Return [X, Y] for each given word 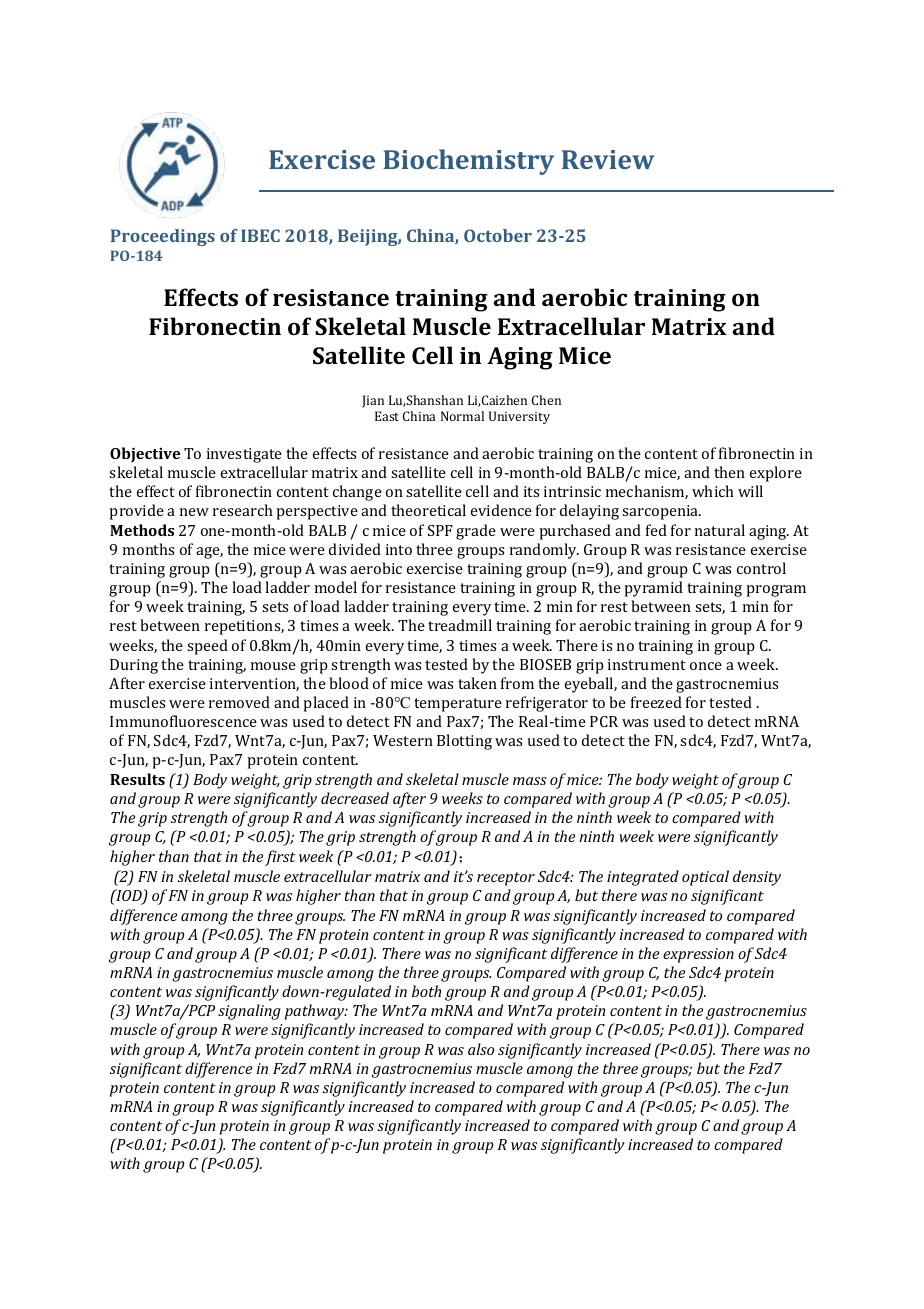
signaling [249, 1012]
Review [608, 159]
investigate [244, 455]
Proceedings [163, 237]
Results [137, 779]
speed [207, 647]
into [399, 549]
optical [705, 878]
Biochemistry [468, 162]
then [729, 472]
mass [530, 781]
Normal [462, 416]
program [776, 591]
